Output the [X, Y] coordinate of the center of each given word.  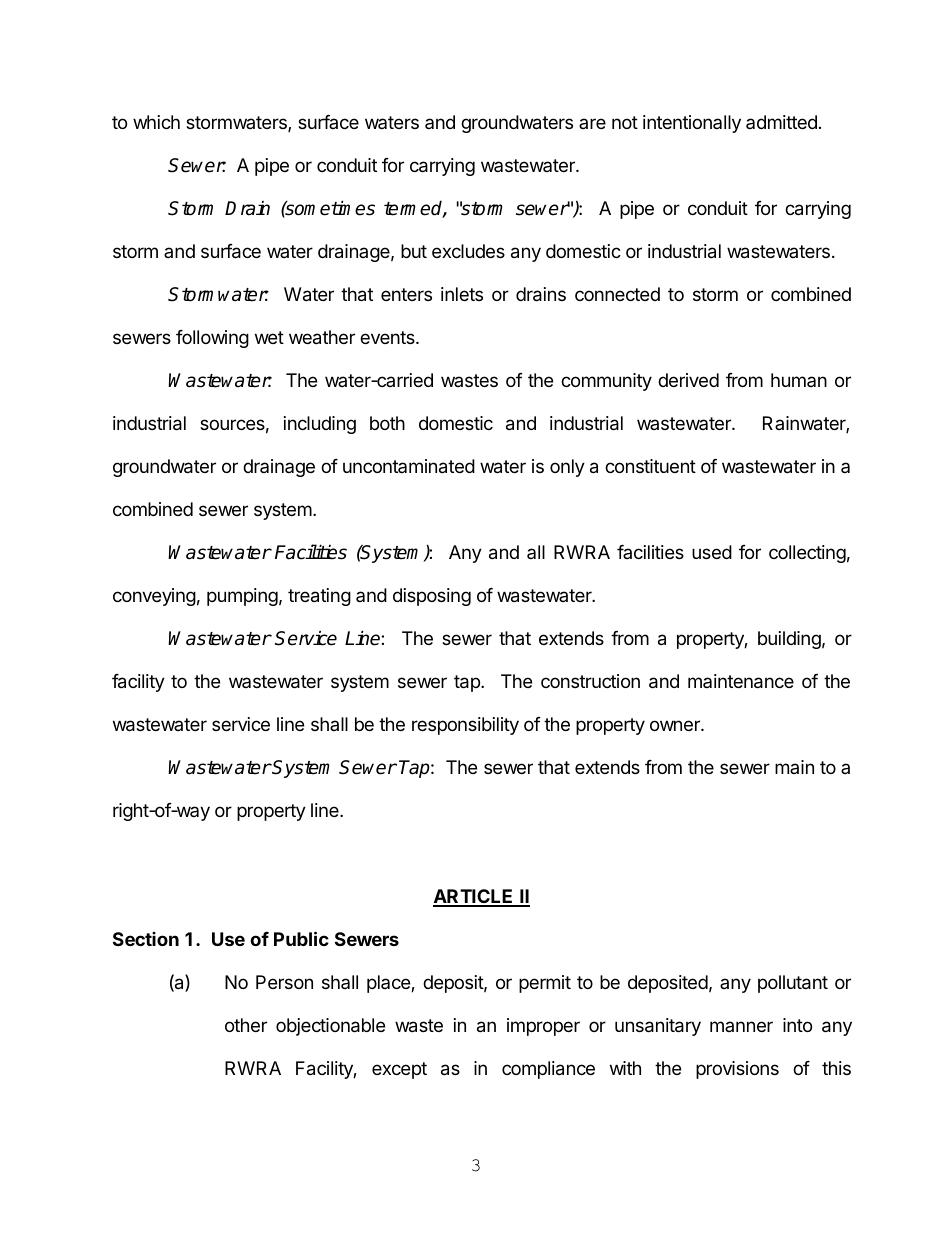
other [246, 1025]
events [388, 337]
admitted [781, 122]
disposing [432, 597]
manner [741, 1026]
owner [676, 725]
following [212, 339]
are [592, 123]
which [156, 122]
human [799, 380]
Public [301, 938]
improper [543, 1027]
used [712, 552]
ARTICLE [474, 897]
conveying [154, 597]
